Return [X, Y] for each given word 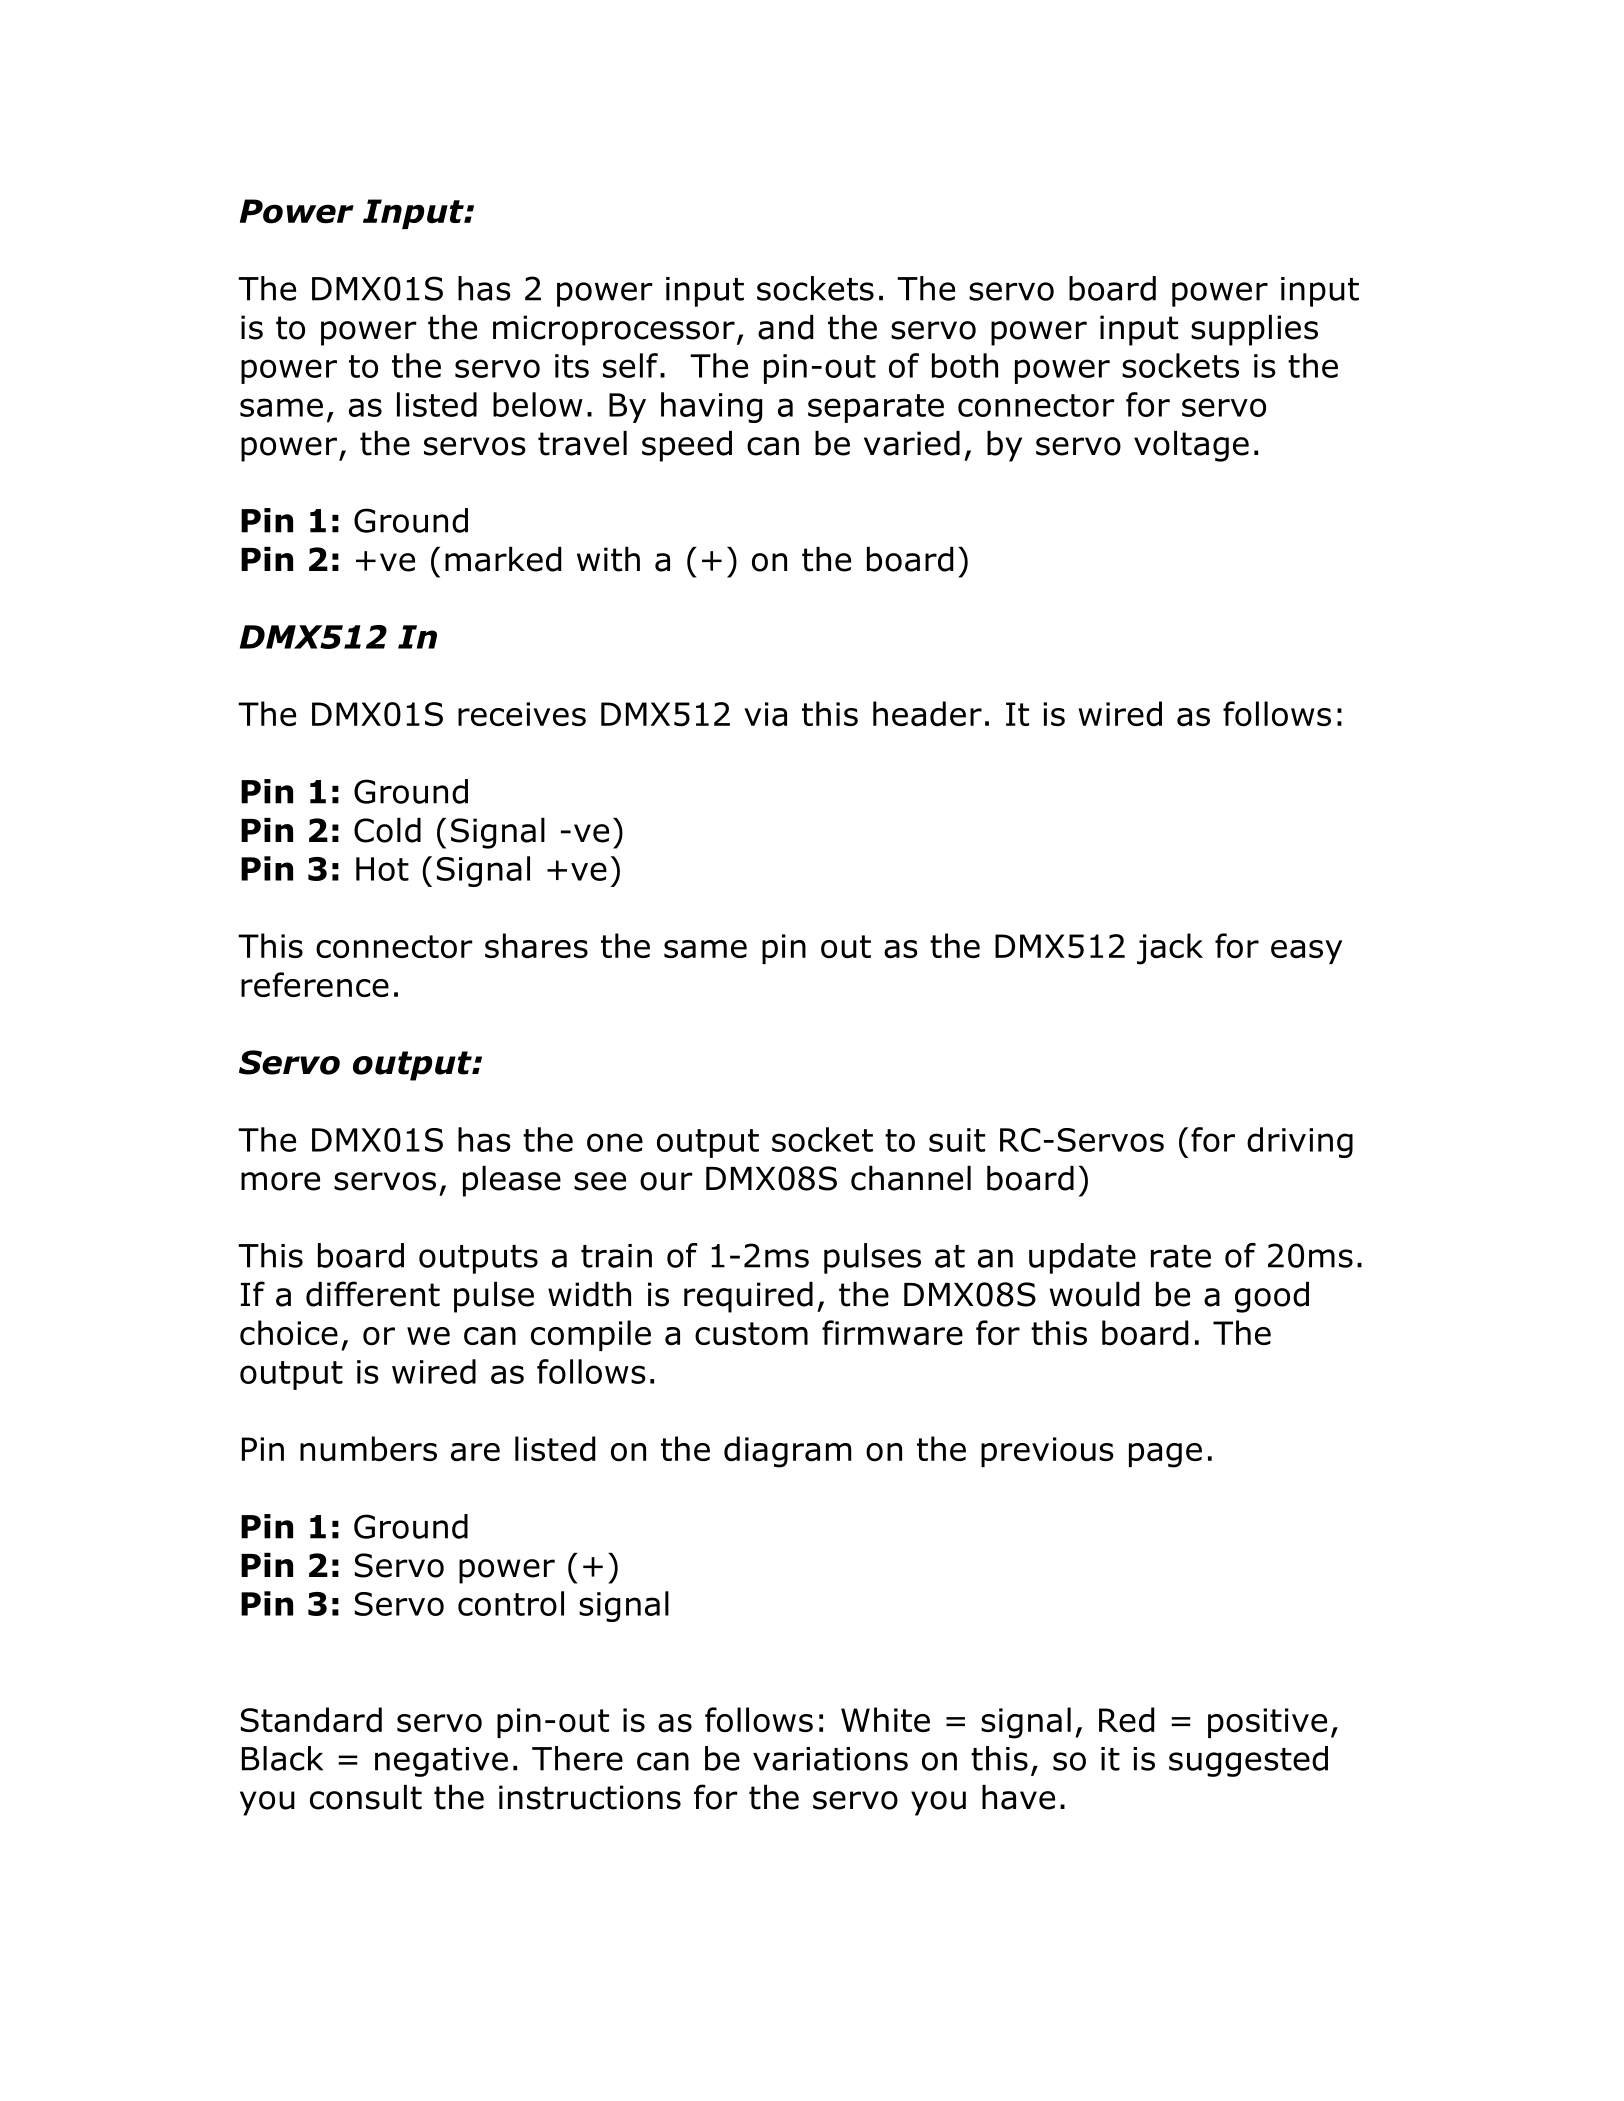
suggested [1248, 1761]
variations [830, 1759]
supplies [1254, 330]
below [538, 404]
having [711, 407]
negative [441, 1762]
